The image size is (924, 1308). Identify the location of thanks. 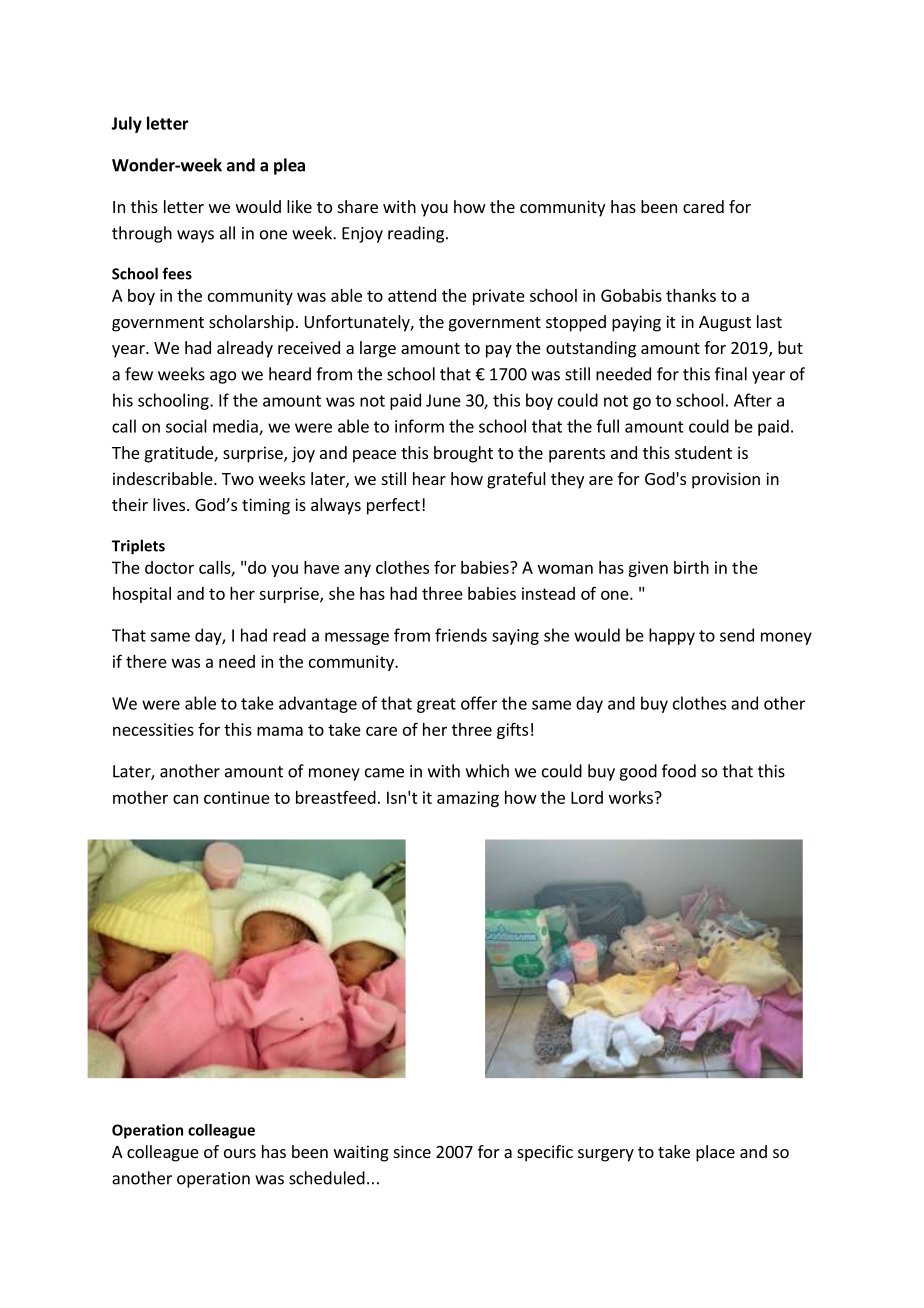
(691, 295).
